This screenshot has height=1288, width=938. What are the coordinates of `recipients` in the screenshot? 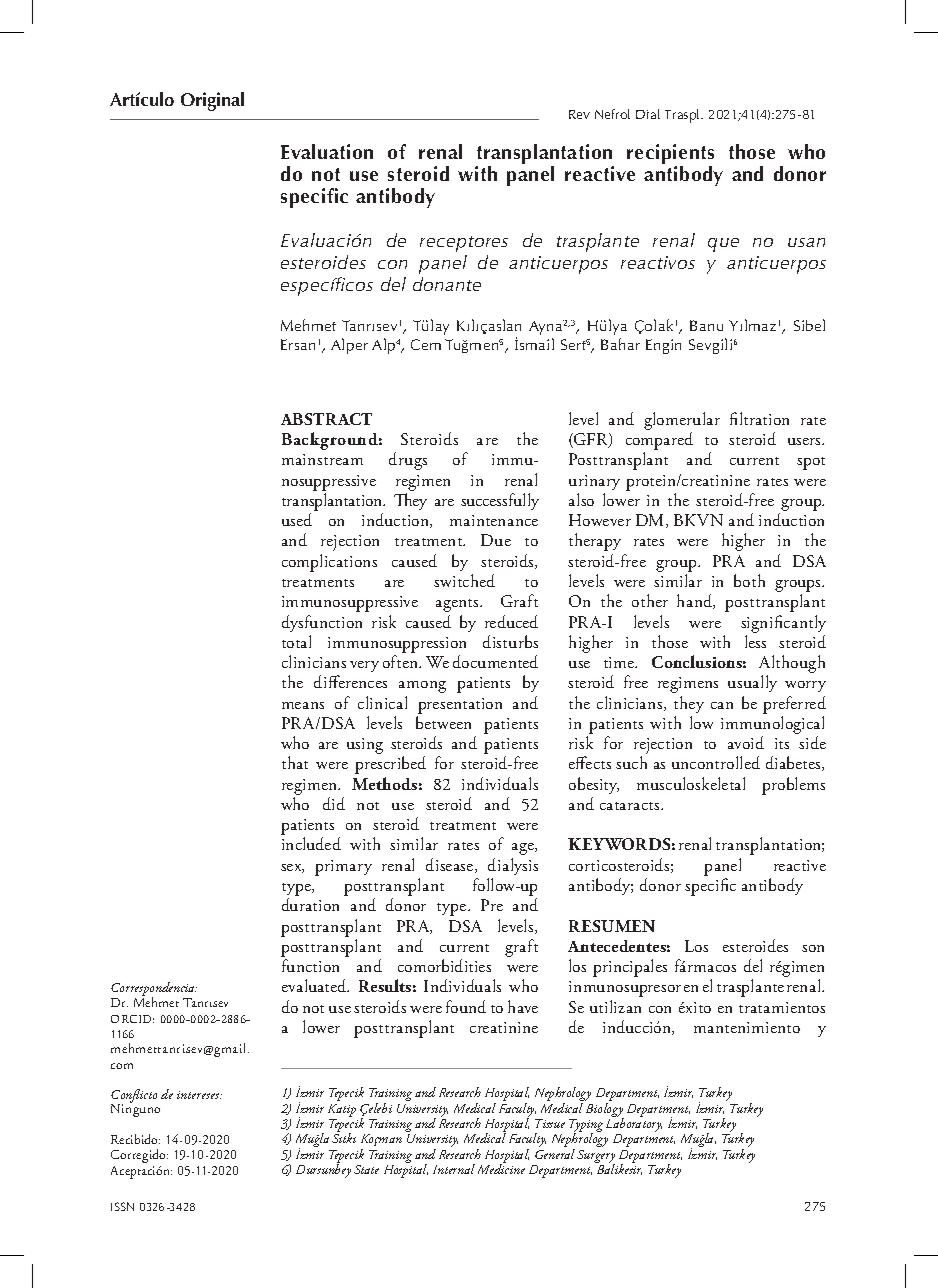 It's located at (670, 155).
